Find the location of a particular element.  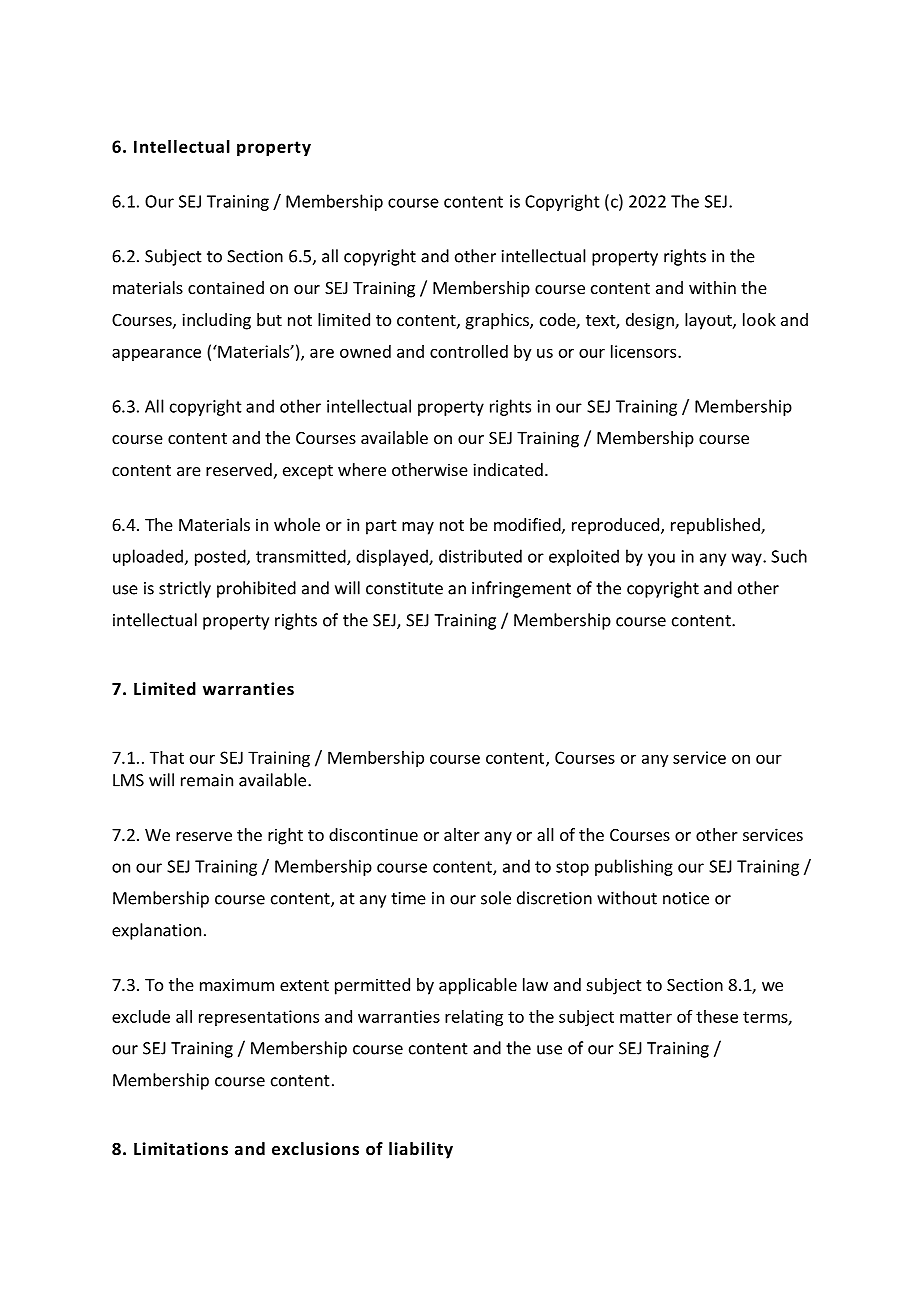

publishing is located at coordinates (634, 867).
